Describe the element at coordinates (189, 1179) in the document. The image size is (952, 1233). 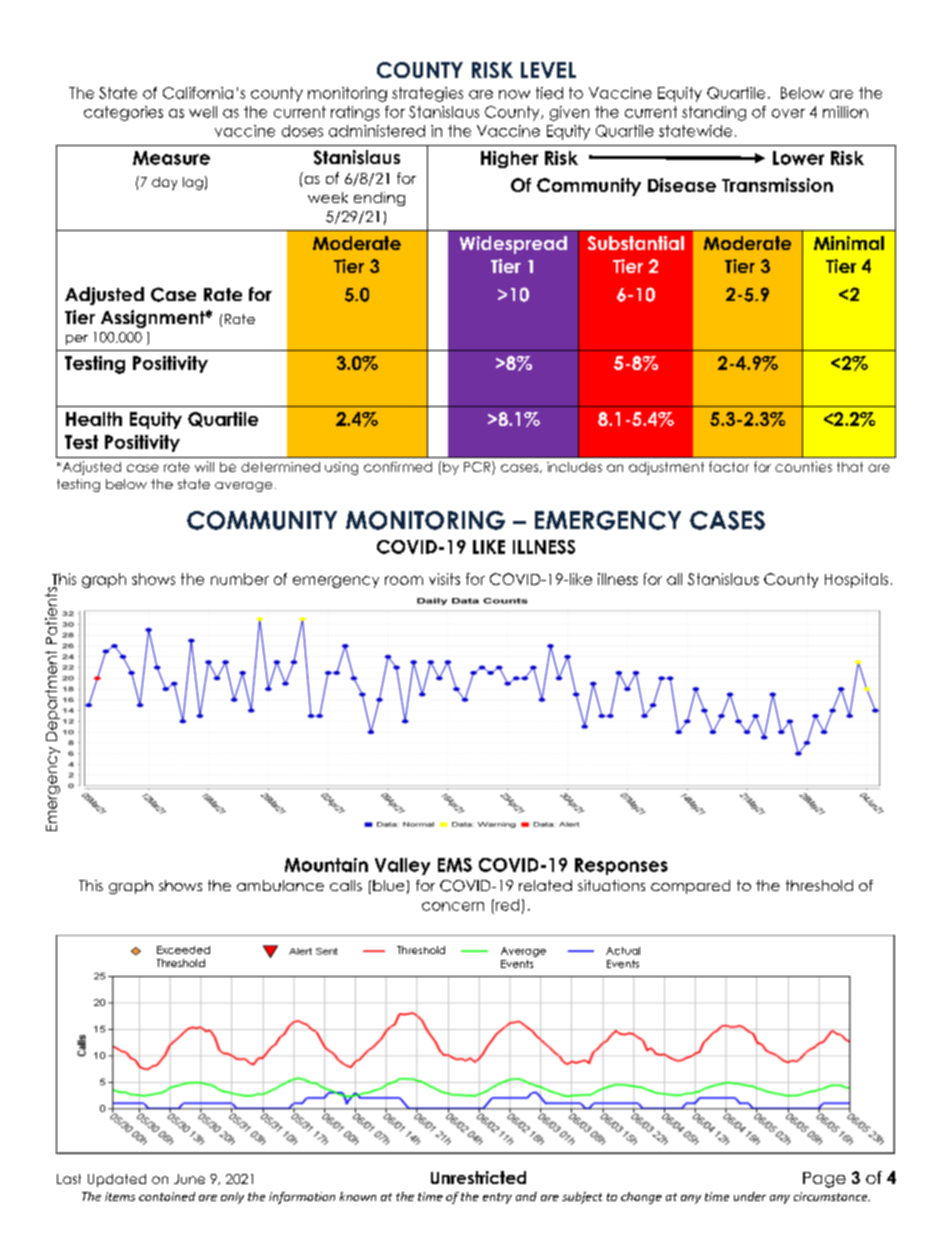
I see `June` at that location.
